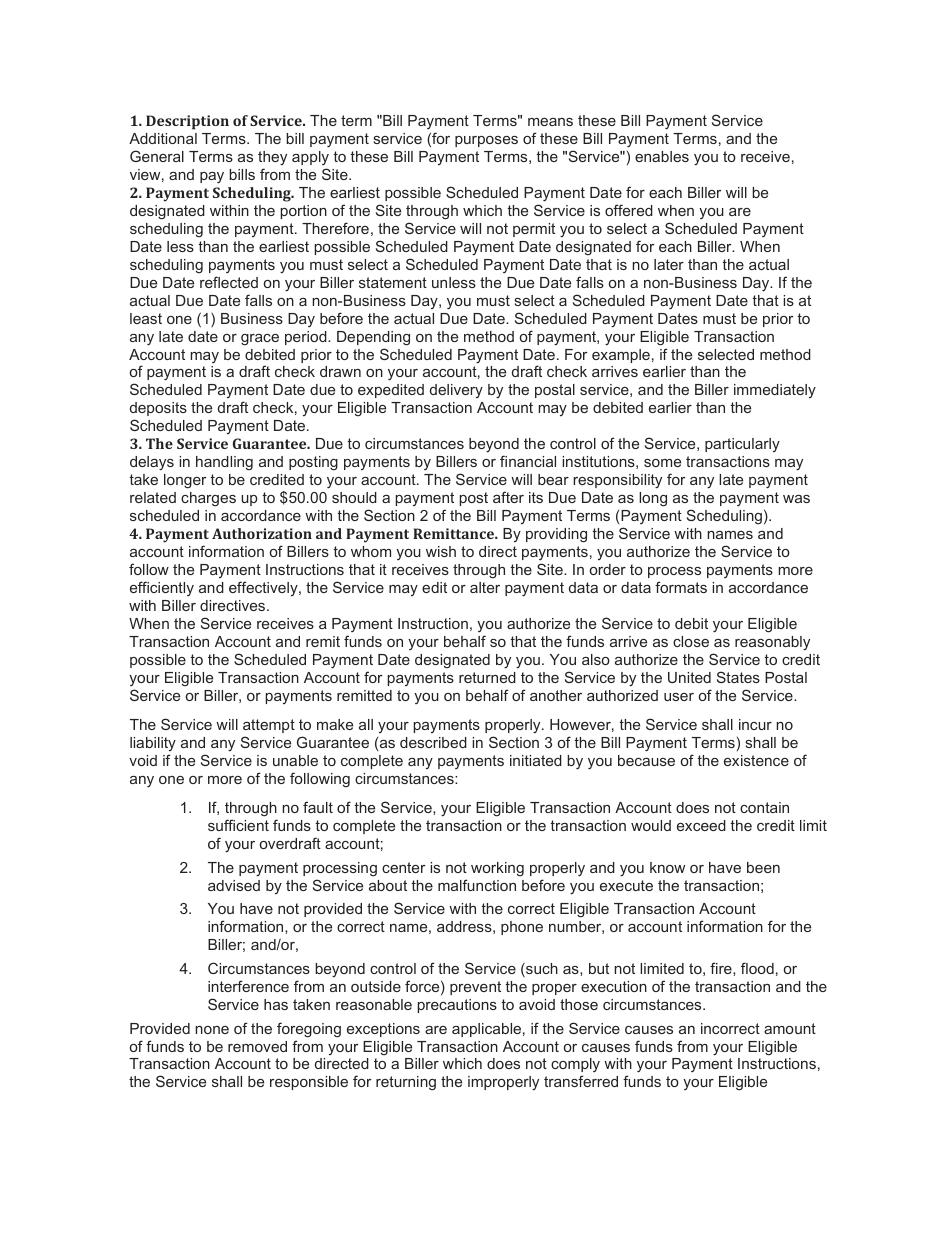 Image resolution: width=952 pixels, height=1233 pixels. What do you see at coordinates (763, 867) in the image?
I see `been` at bounding box center [763, 867].
